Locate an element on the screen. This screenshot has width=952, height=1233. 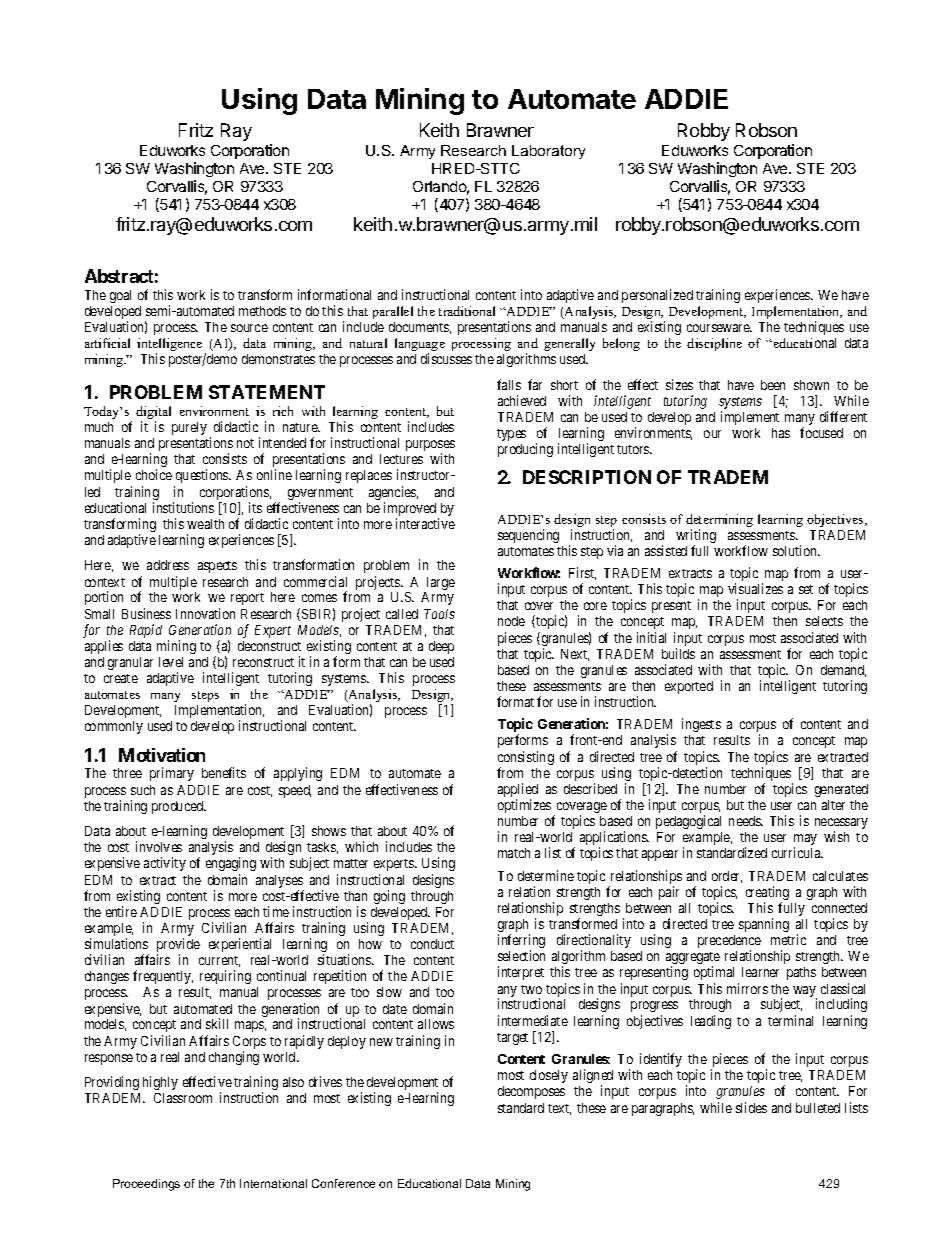
personalized is located at coordinates (657, 296).
